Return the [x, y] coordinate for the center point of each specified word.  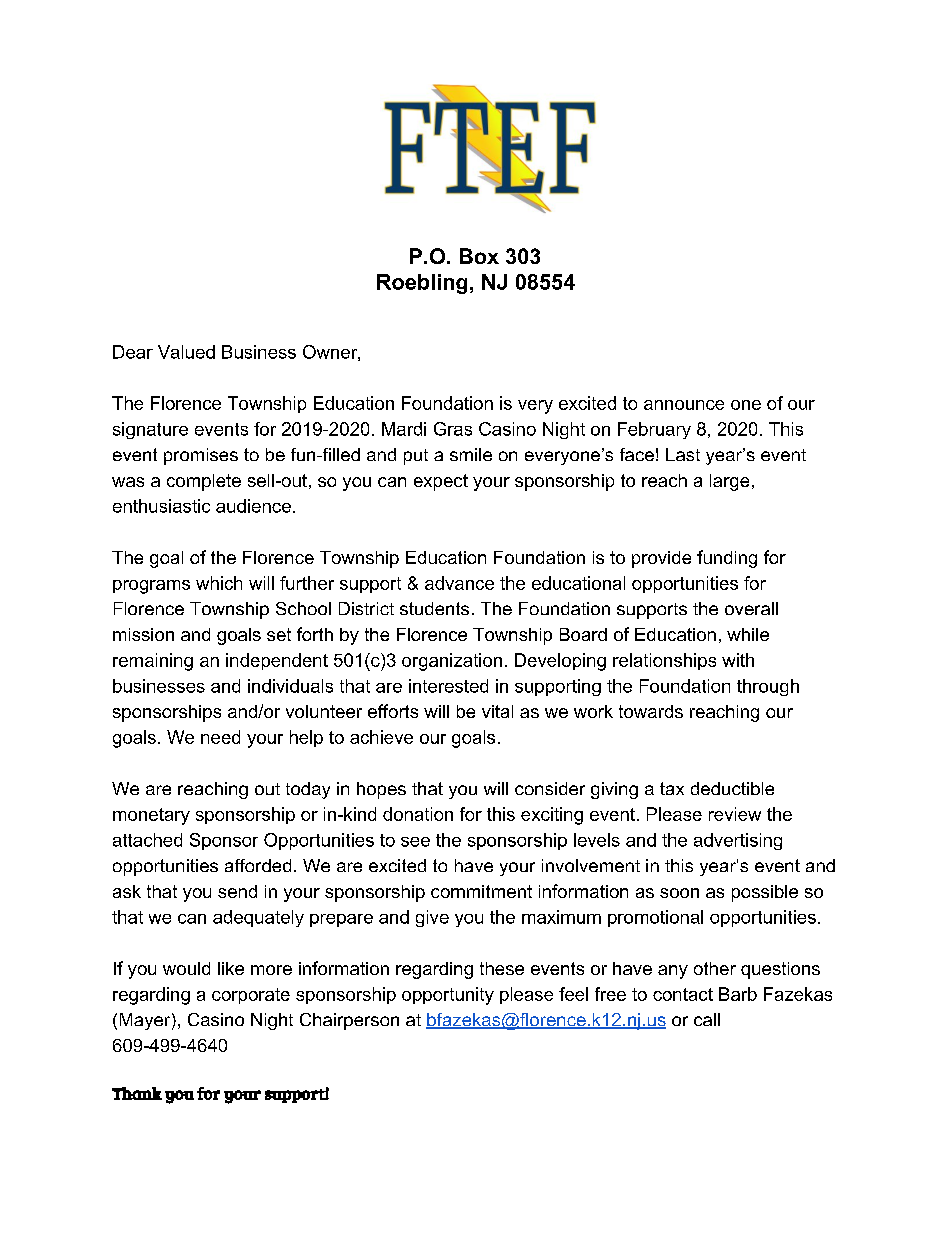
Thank [137, 1093]
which [219, 583]
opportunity [448, 996]
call [707, 1019]
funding [727, 559]
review [735, 814]
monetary [151, 816]
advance [459, 583]
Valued [186, 352]
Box [479, 256]
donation [418, 814]
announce [684, 405]
